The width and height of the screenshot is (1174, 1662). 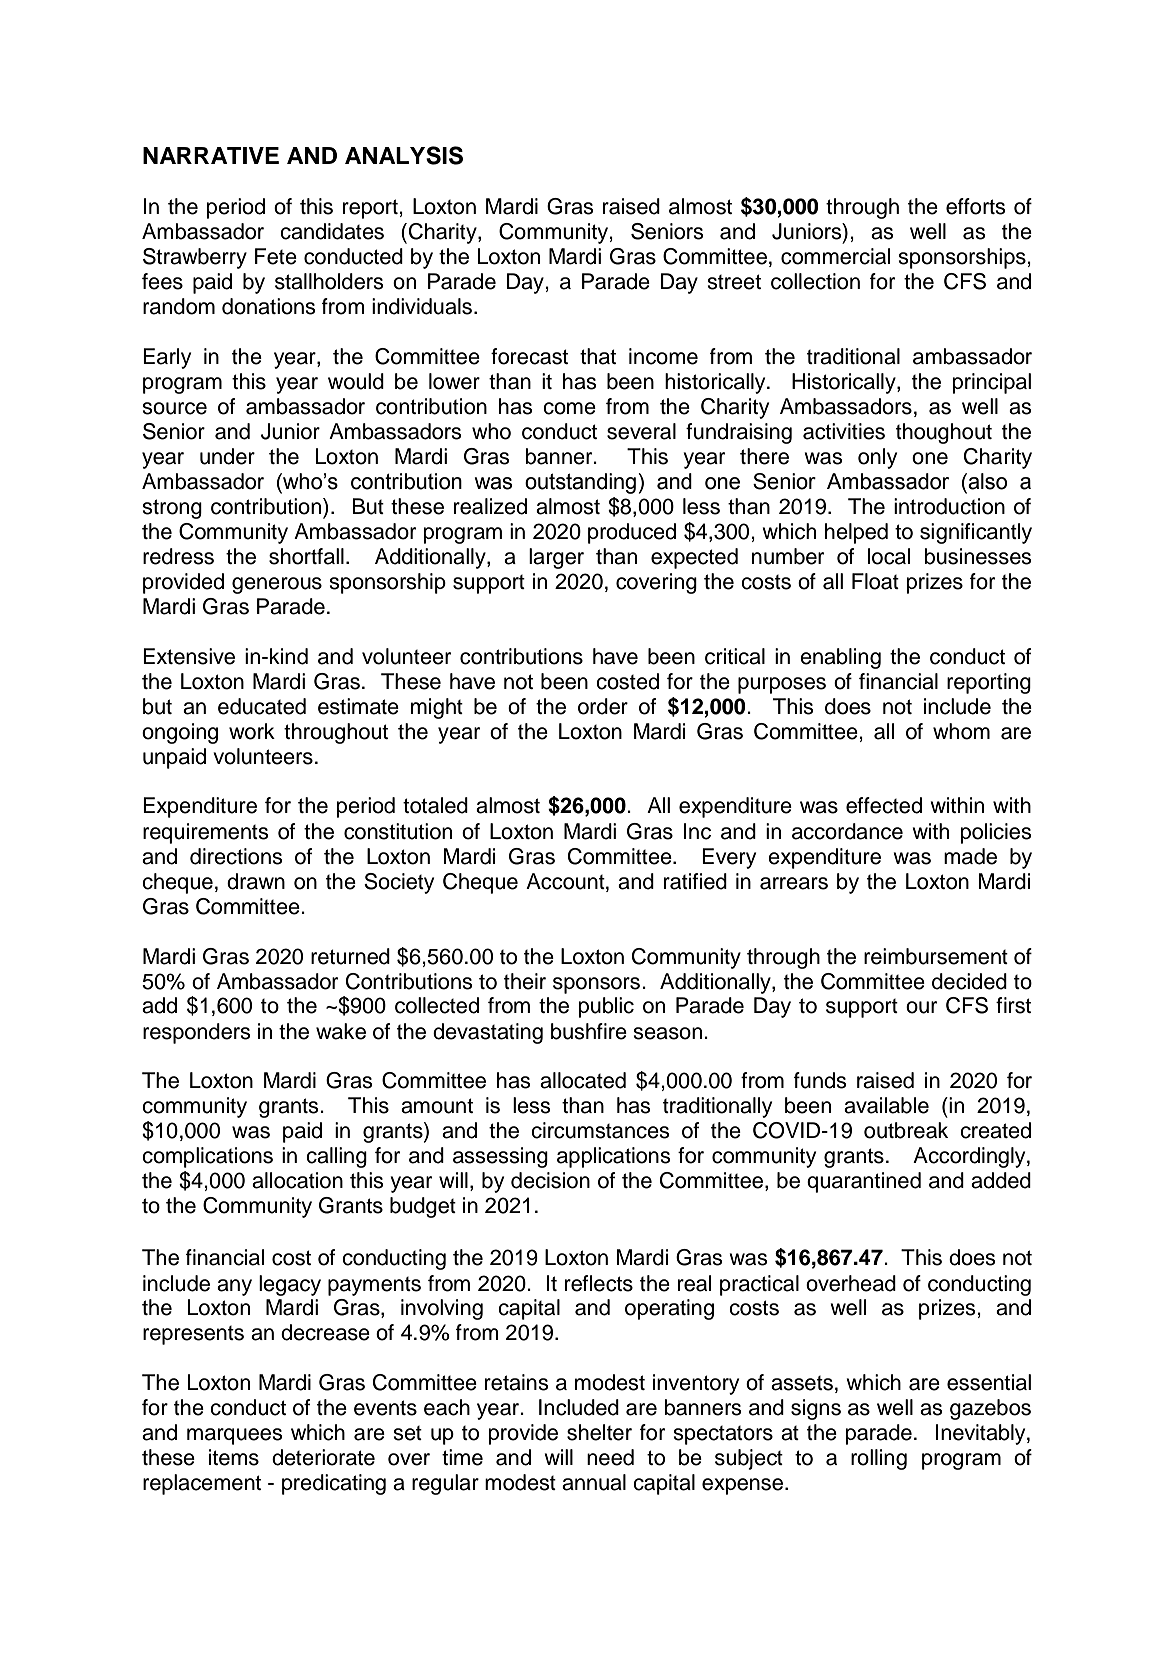 I want to click on complications, so click(x=207, y=1157).
